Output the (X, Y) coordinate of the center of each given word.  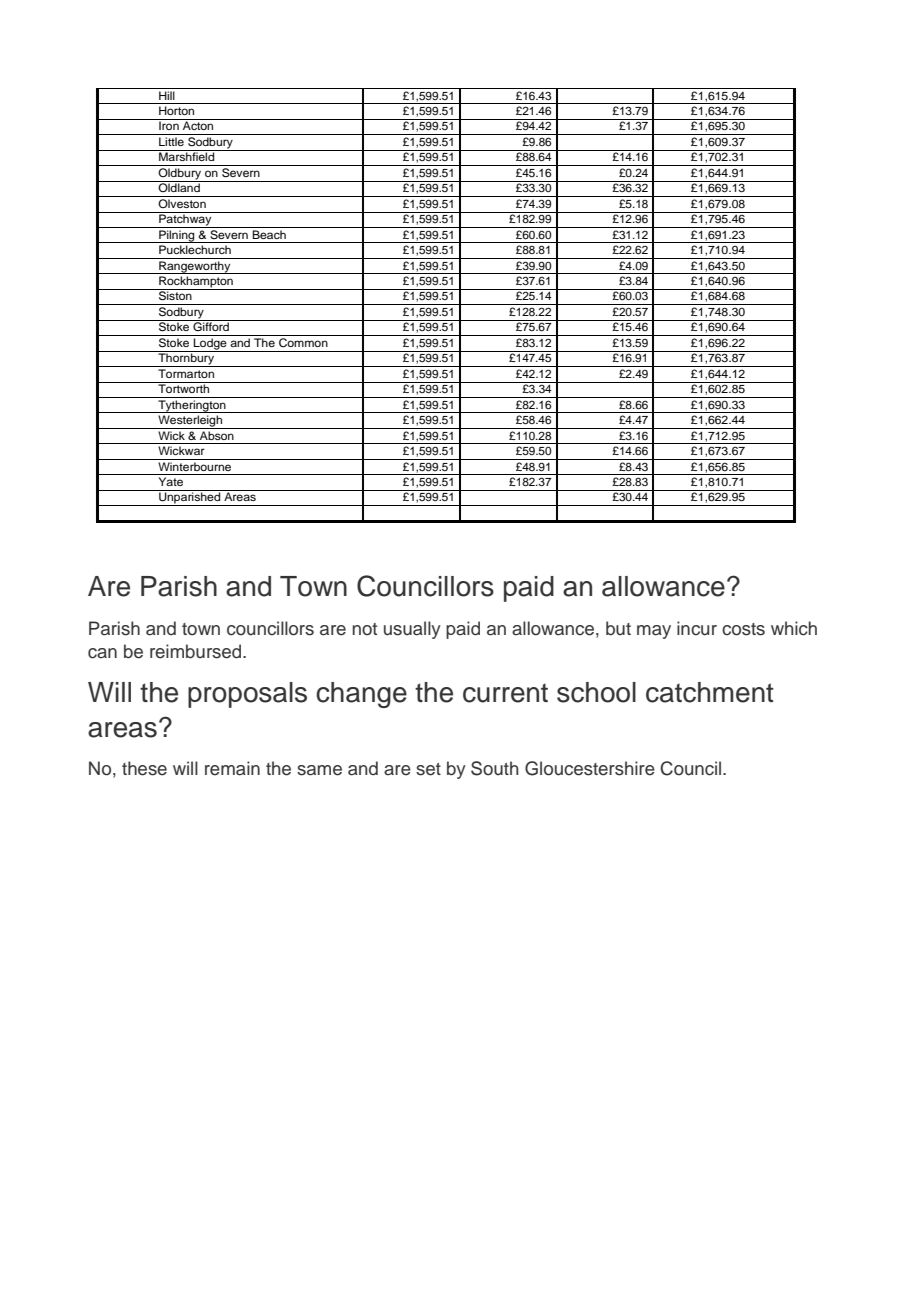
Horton (176, 110)
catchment (710, 692)
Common (303, 343)
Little (171, 141)
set (428, 769)
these (144, 768)
